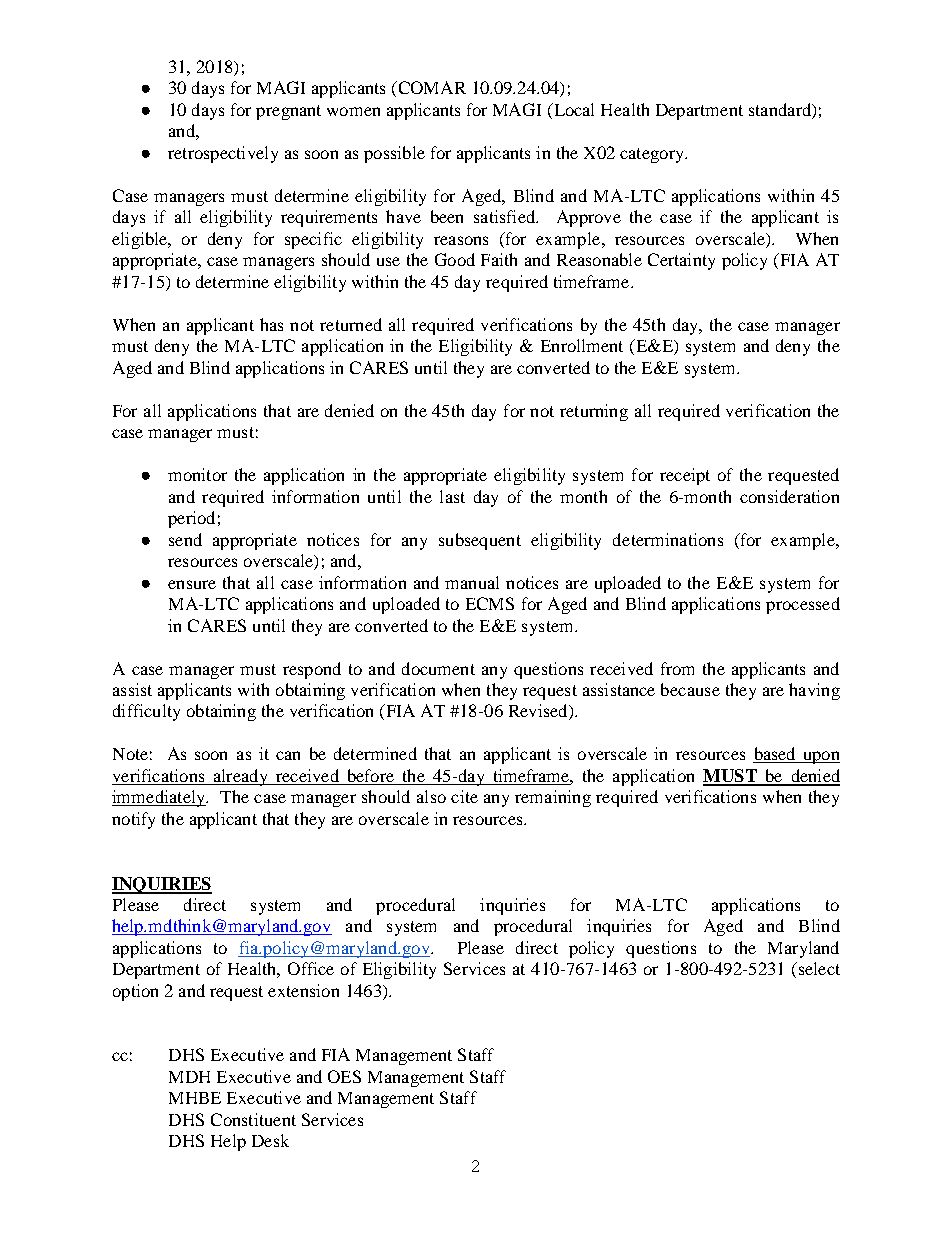  I want to click on processed, so click(803, 605).
